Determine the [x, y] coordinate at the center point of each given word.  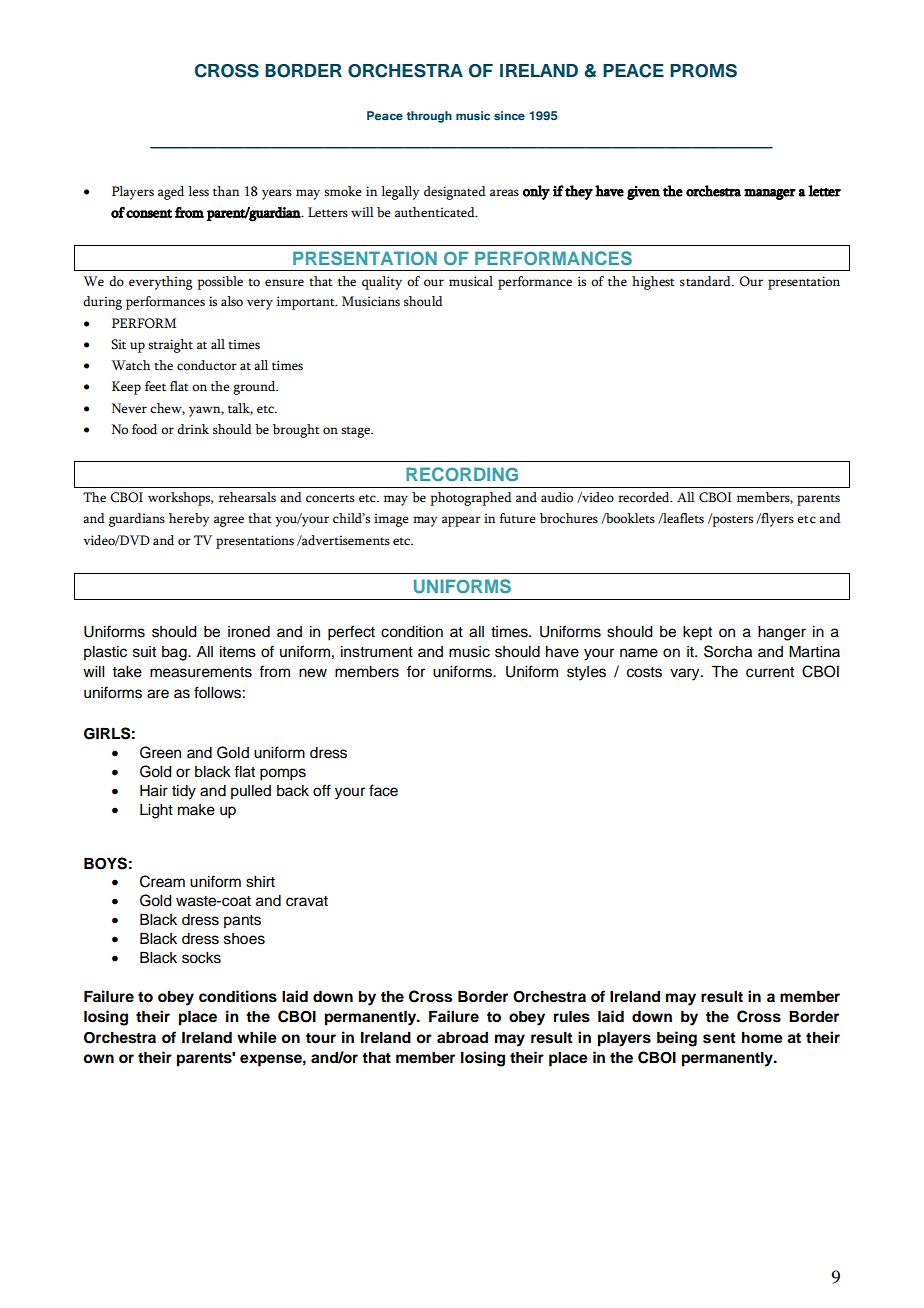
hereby [189, 520]
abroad [462, 1038]
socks [201, 958]
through [429, 117]
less [198, 191]
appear [461, 521]
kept [697, 633]
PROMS [703, 71]
